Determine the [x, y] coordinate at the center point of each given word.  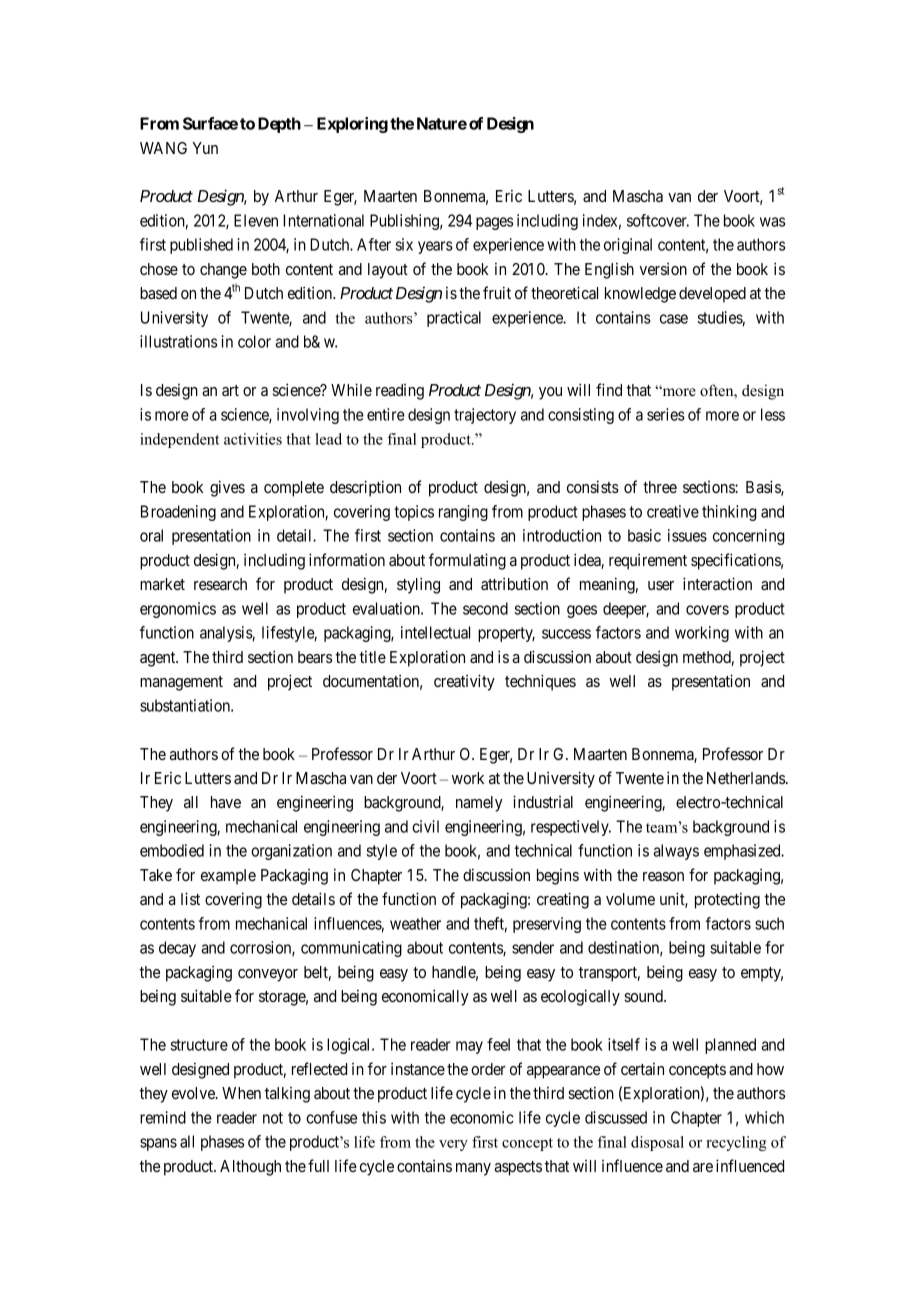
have [226, 802]
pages [494, 223]
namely [479, 804]
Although [250, 1168]
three [660, 487]
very [453, 1145]
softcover [658, 220]
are [703, 1167]
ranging [463, 513]
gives [227, 488]
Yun [205, 148]
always [676, 852]
